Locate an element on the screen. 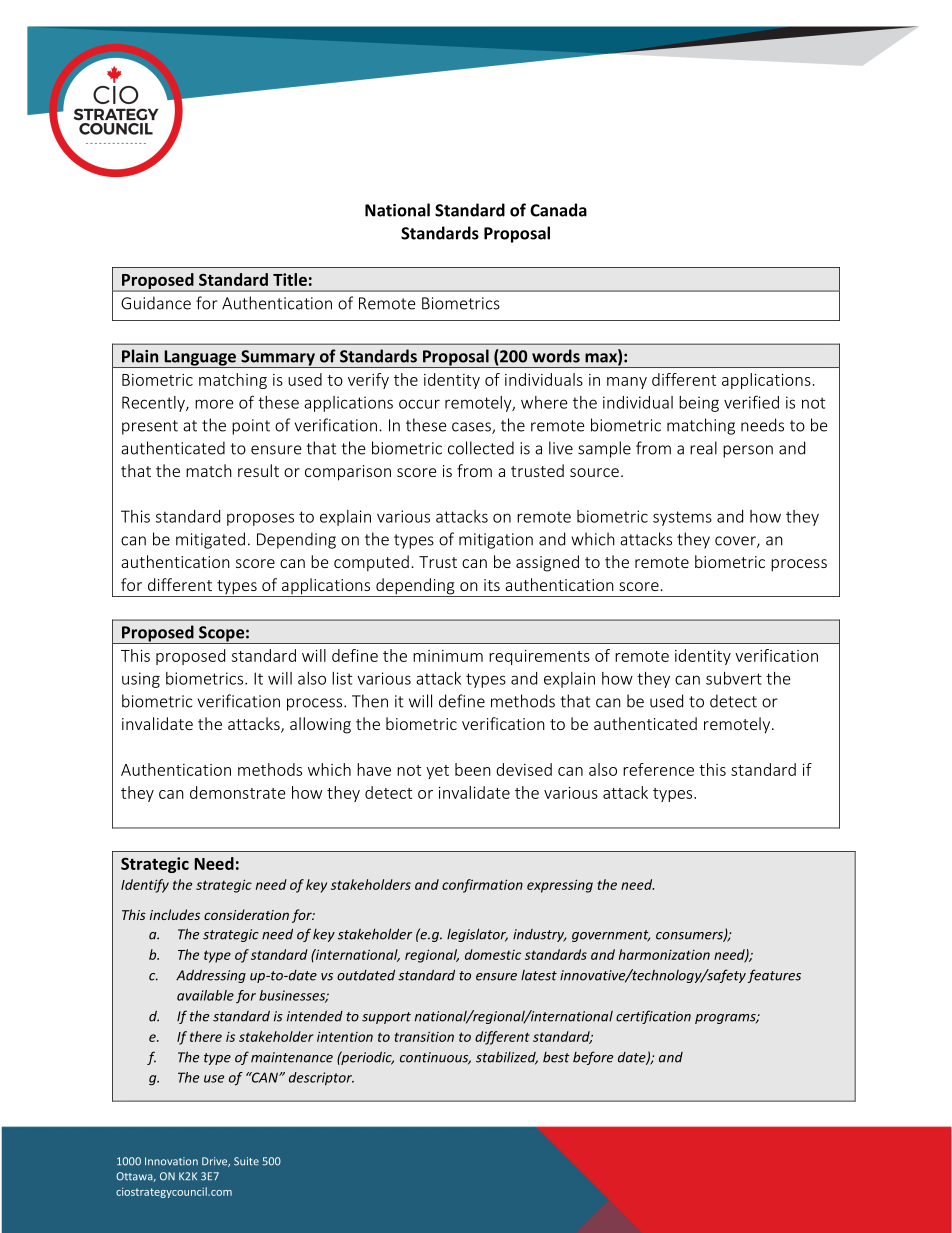 The image size is (952, 1233). max is located at coordinates (602, 359).
